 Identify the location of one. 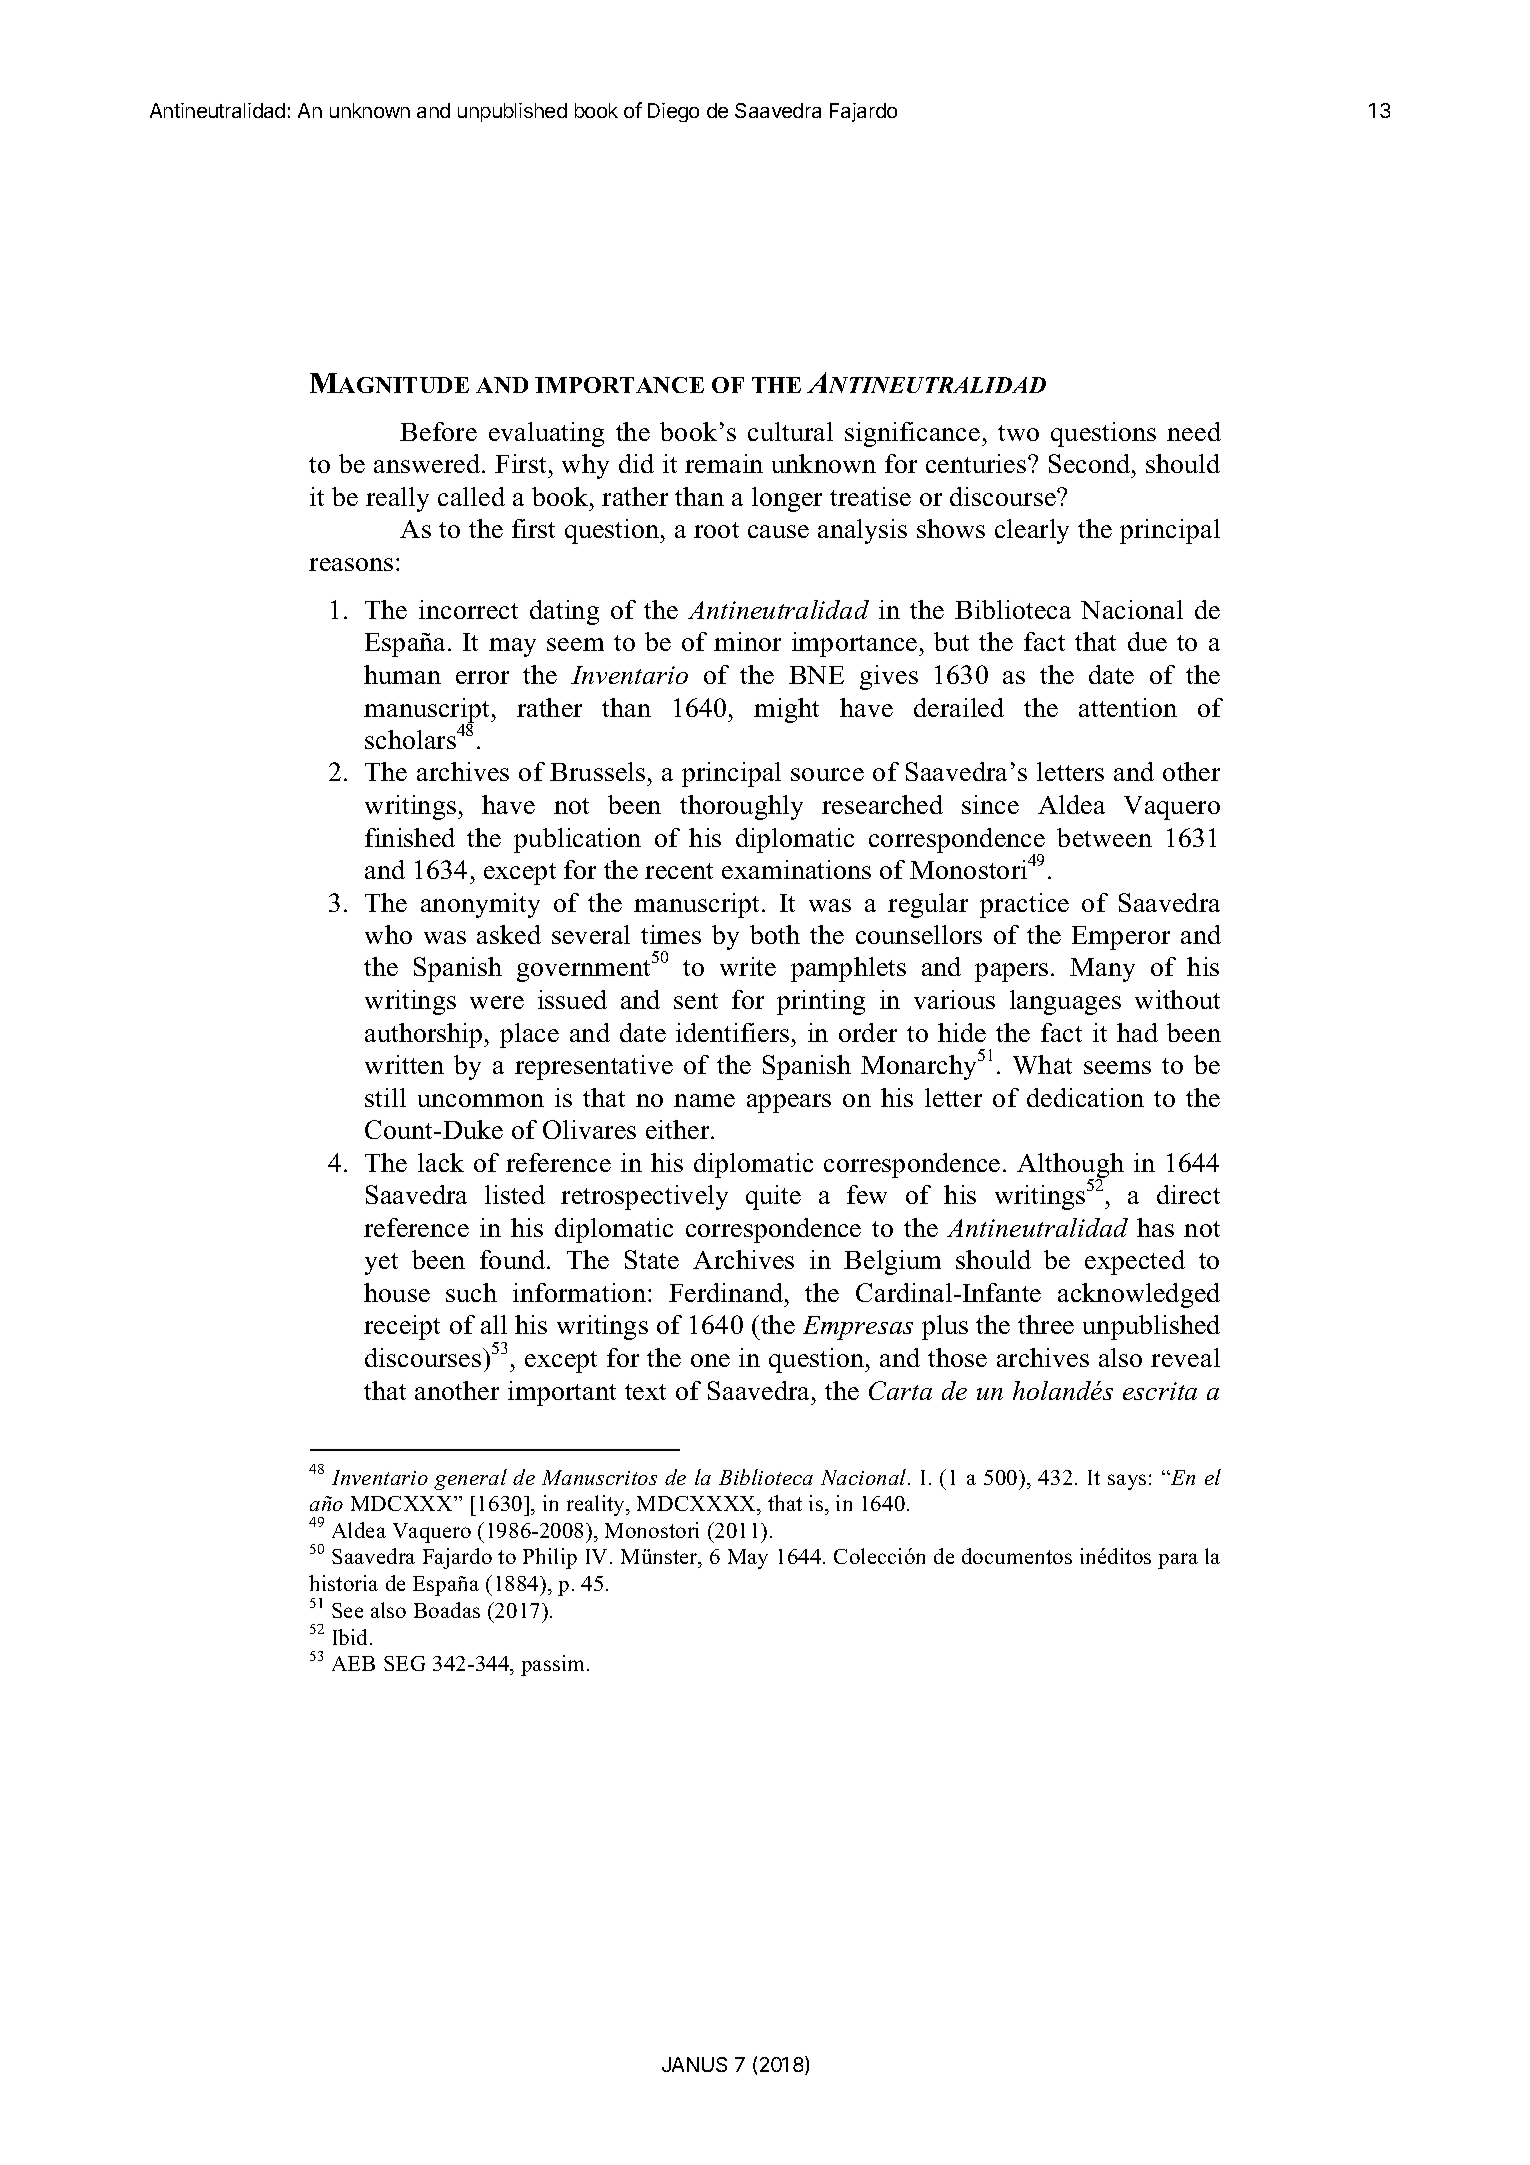
(710, 1360).
